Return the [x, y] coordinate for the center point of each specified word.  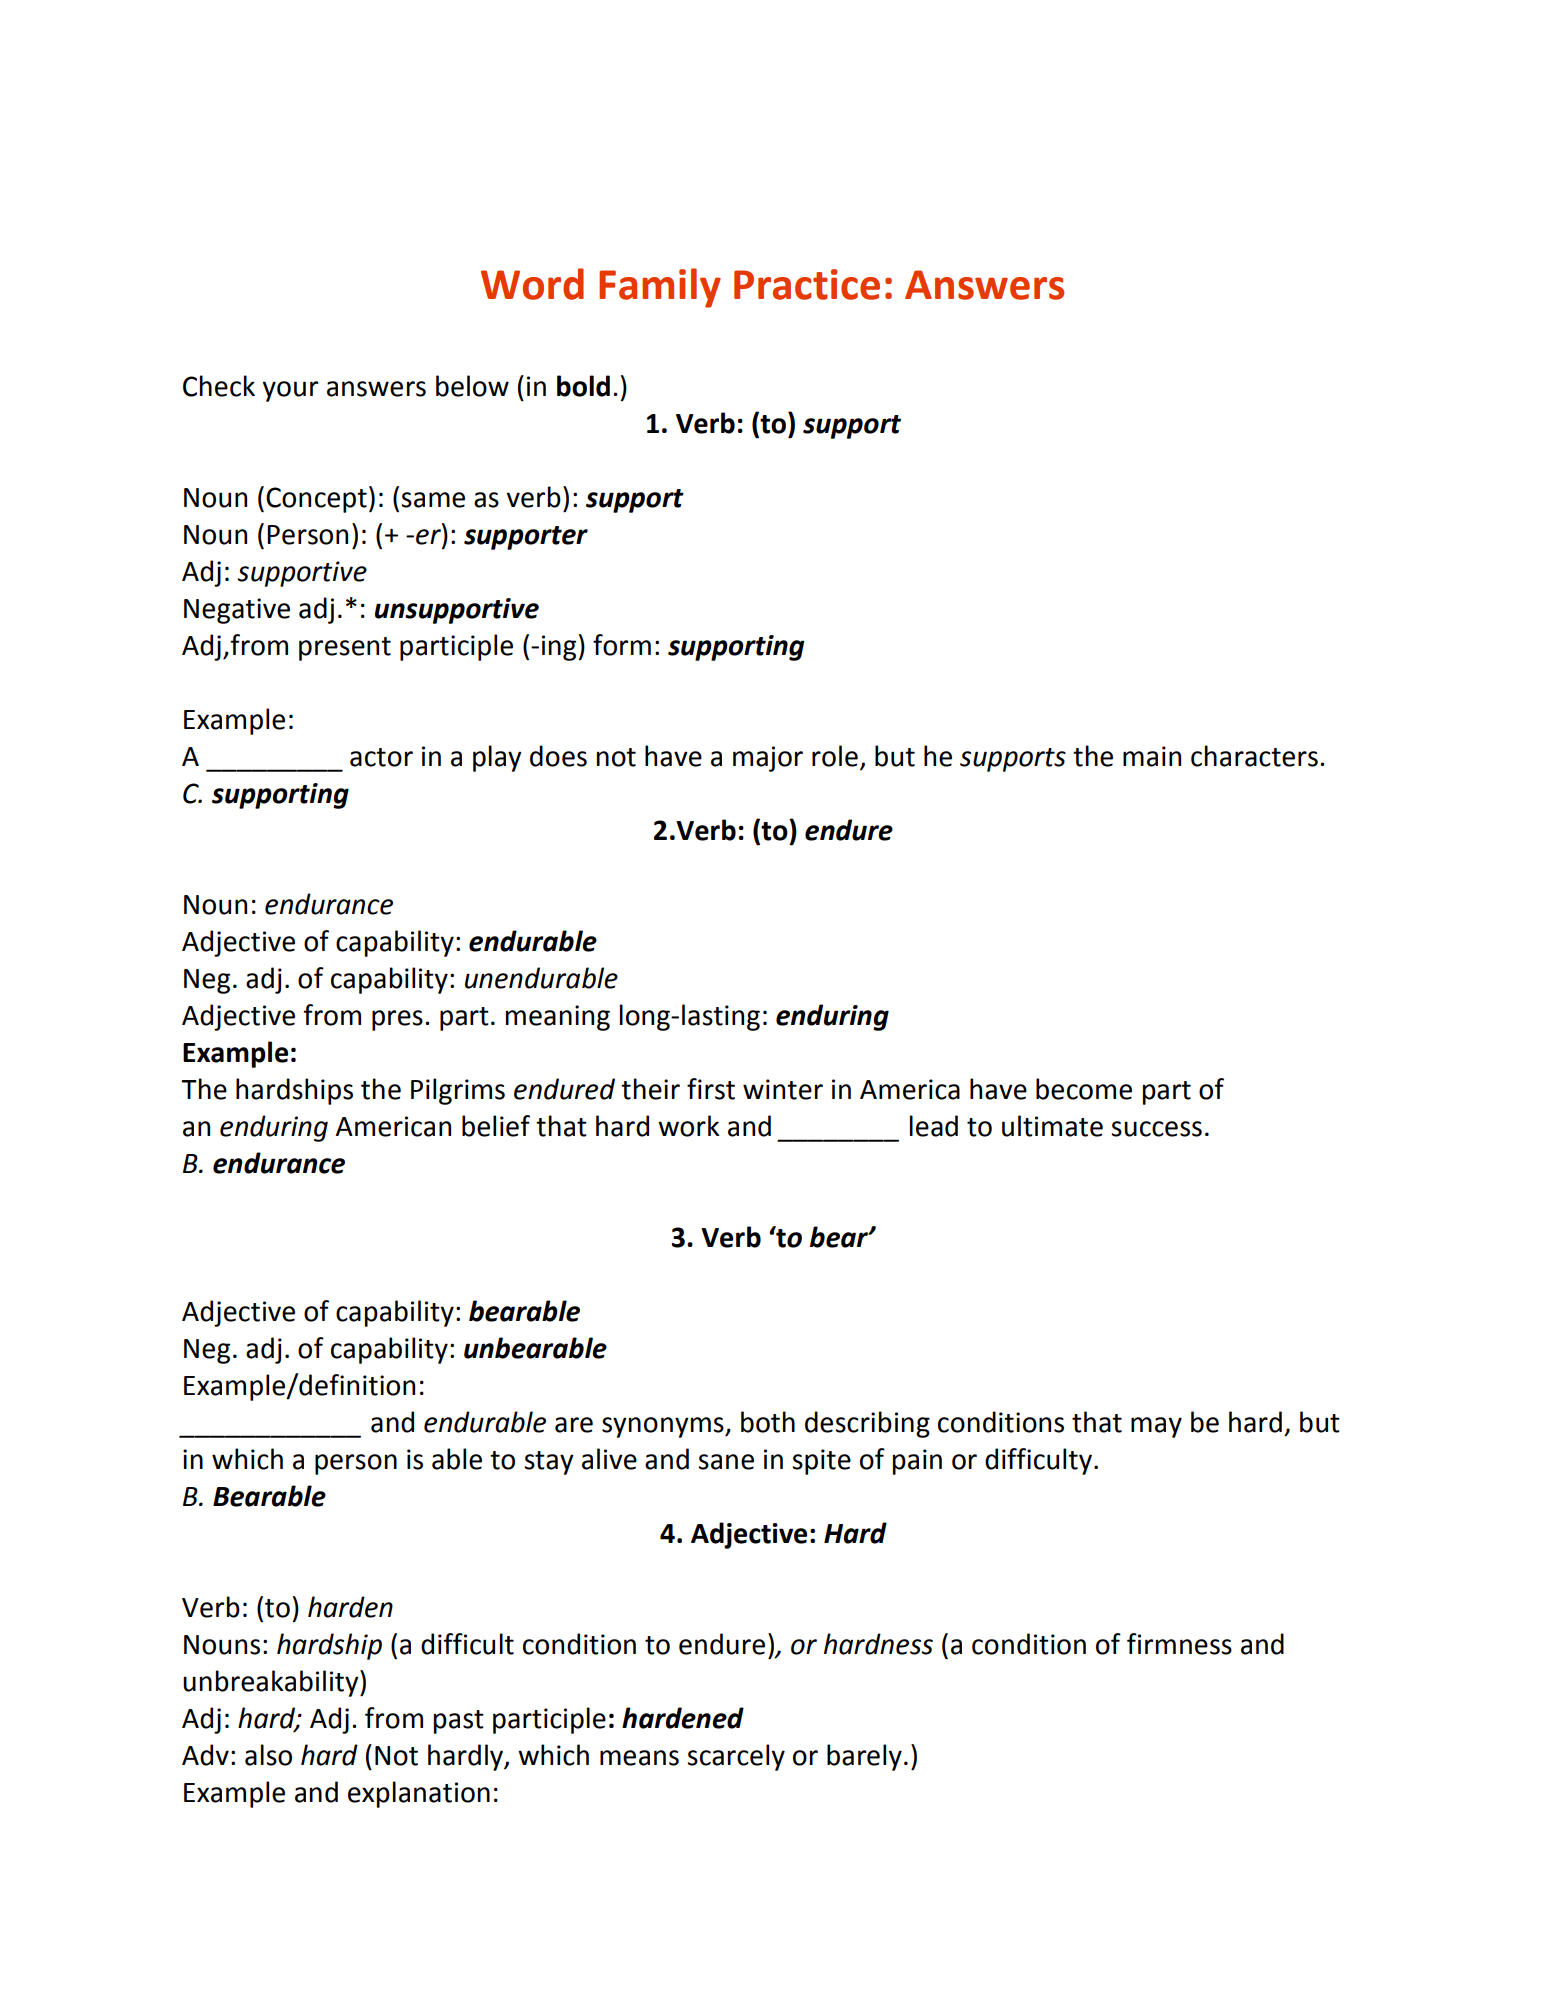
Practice [807, 284]
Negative [237, 611]
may [1156, 1427]
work [688, 1126]
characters [1254, 756]
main [1152, 756]
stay [549, 1463]
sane [726, 1462]
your [290, 391]
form [622, 645]
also [268, 1755]
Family [660, 288]
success [1156, 1129]
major [768, 759]
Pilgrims [458, 1091]
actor [381, 757]
